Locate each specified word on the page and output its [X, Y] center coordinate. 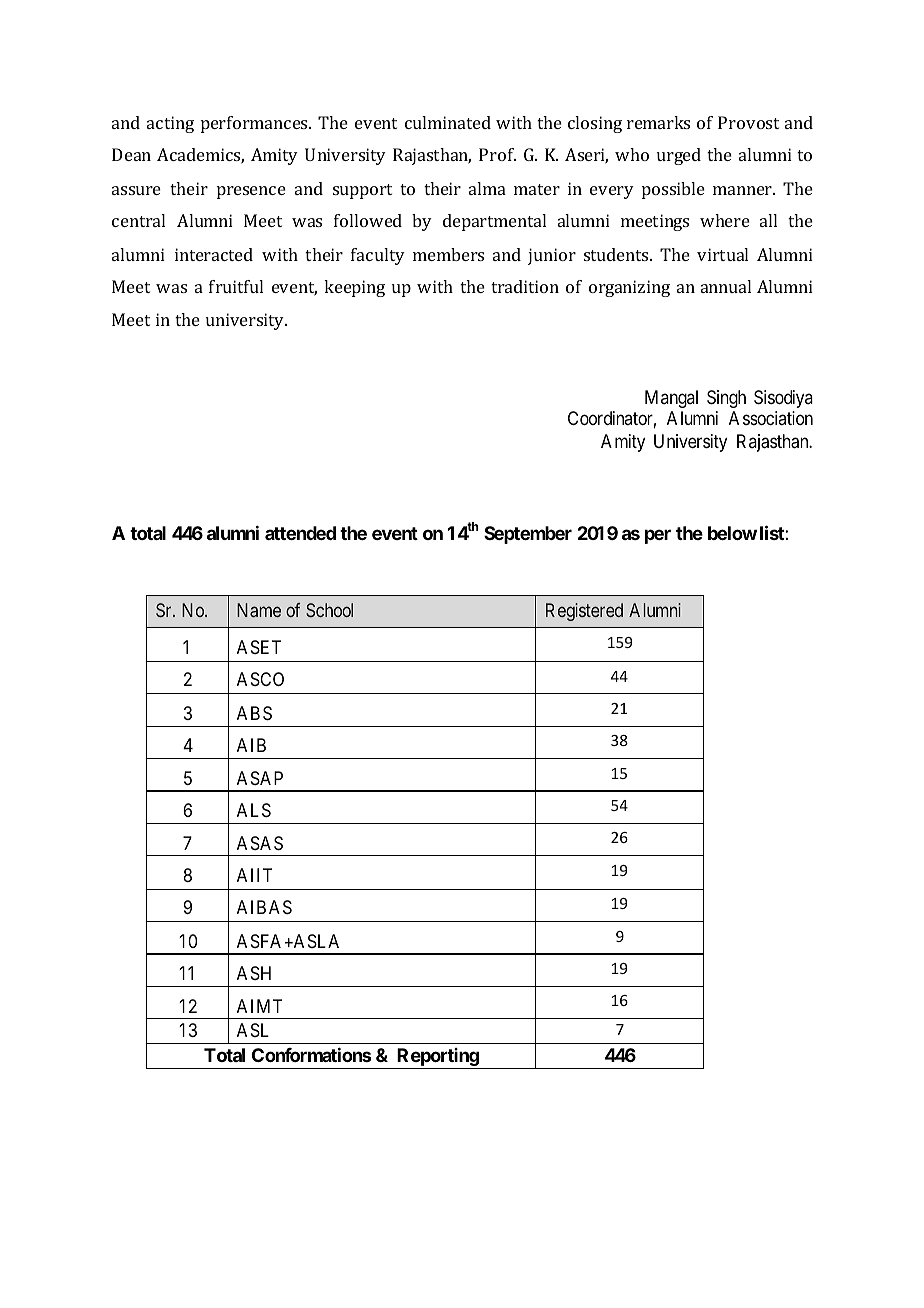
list [772, 532]
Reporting [437, 1058]
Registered [584, 612]
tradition [525, 286]
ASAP [260, 778]
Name [259, 610]
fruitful [236, 286]
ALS [254, 810]
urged [679, 156]
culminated [448, 122]
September [528, 535]
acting [170, 124]
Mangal [671, 399]
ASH [254, 973]
